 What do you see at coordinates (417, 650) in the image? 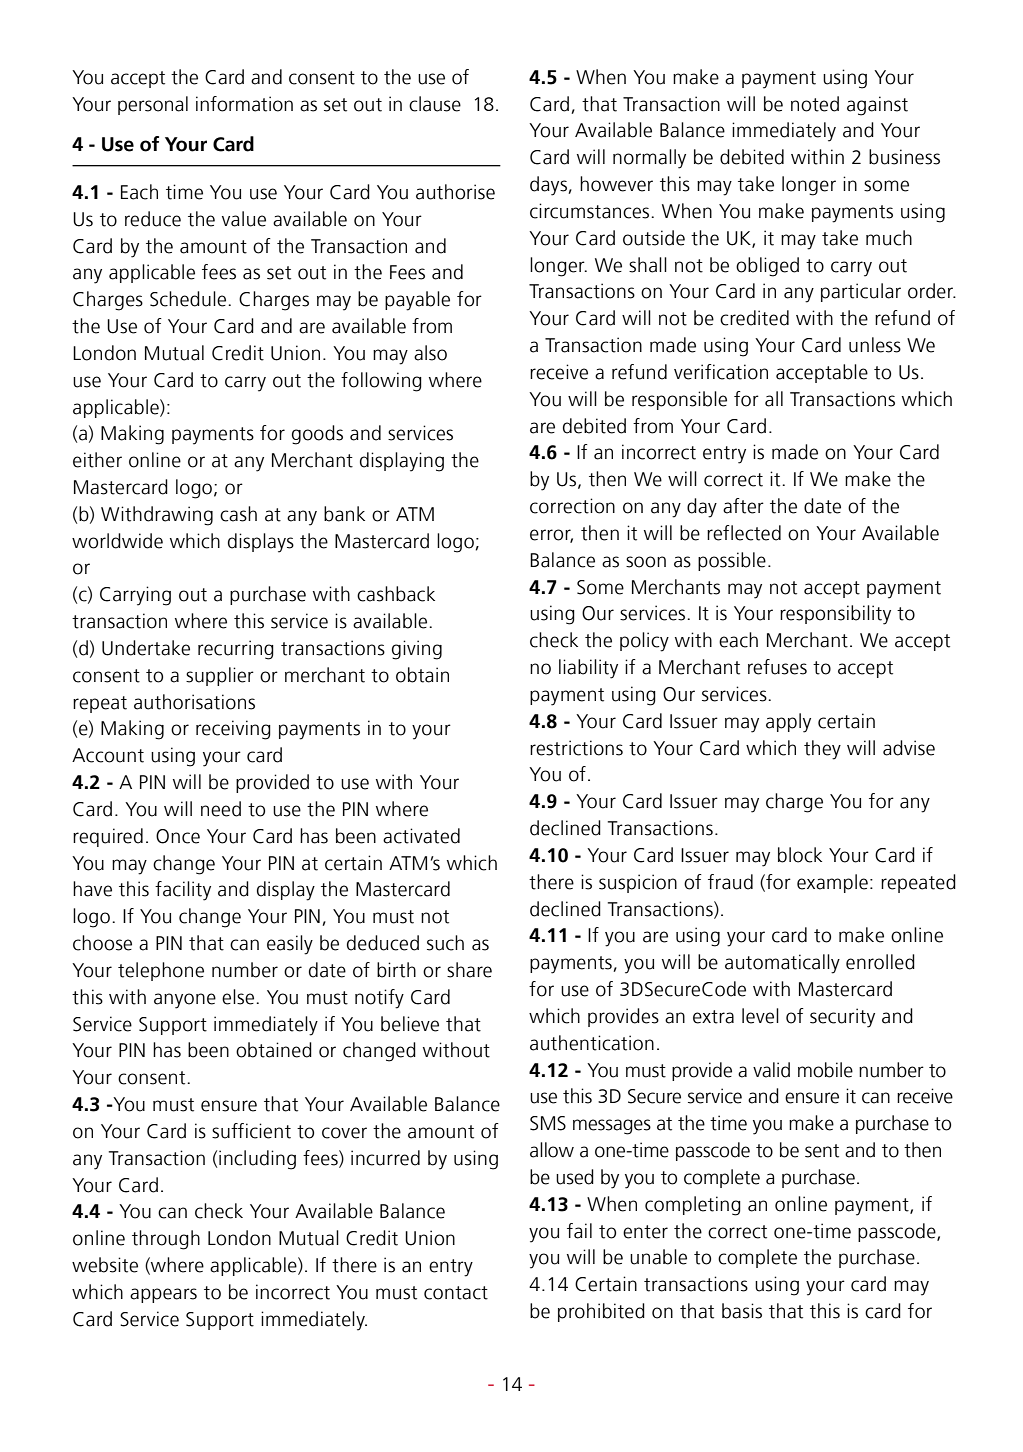
I see `giving` at bounding box center [417, 650].
